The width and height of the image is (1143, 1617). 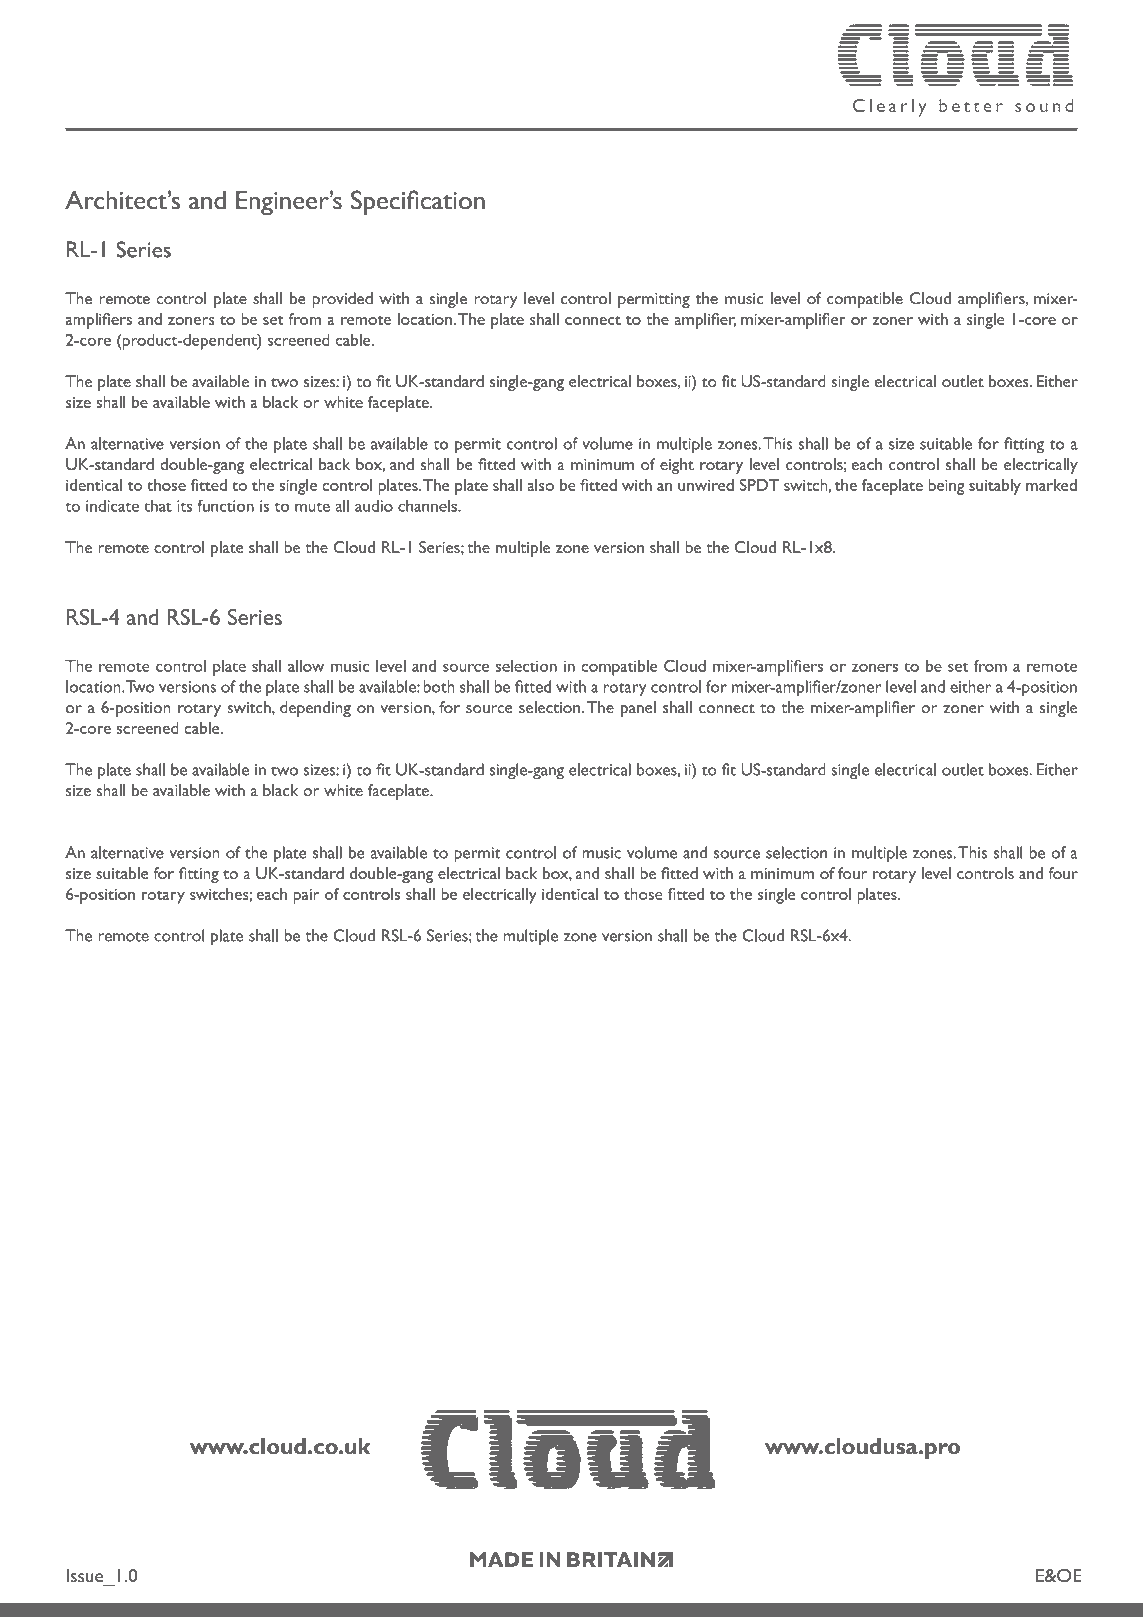 What do you see at coordinates (638, 709) in the image?
I see `panel` at bounding box center [638, 709].
